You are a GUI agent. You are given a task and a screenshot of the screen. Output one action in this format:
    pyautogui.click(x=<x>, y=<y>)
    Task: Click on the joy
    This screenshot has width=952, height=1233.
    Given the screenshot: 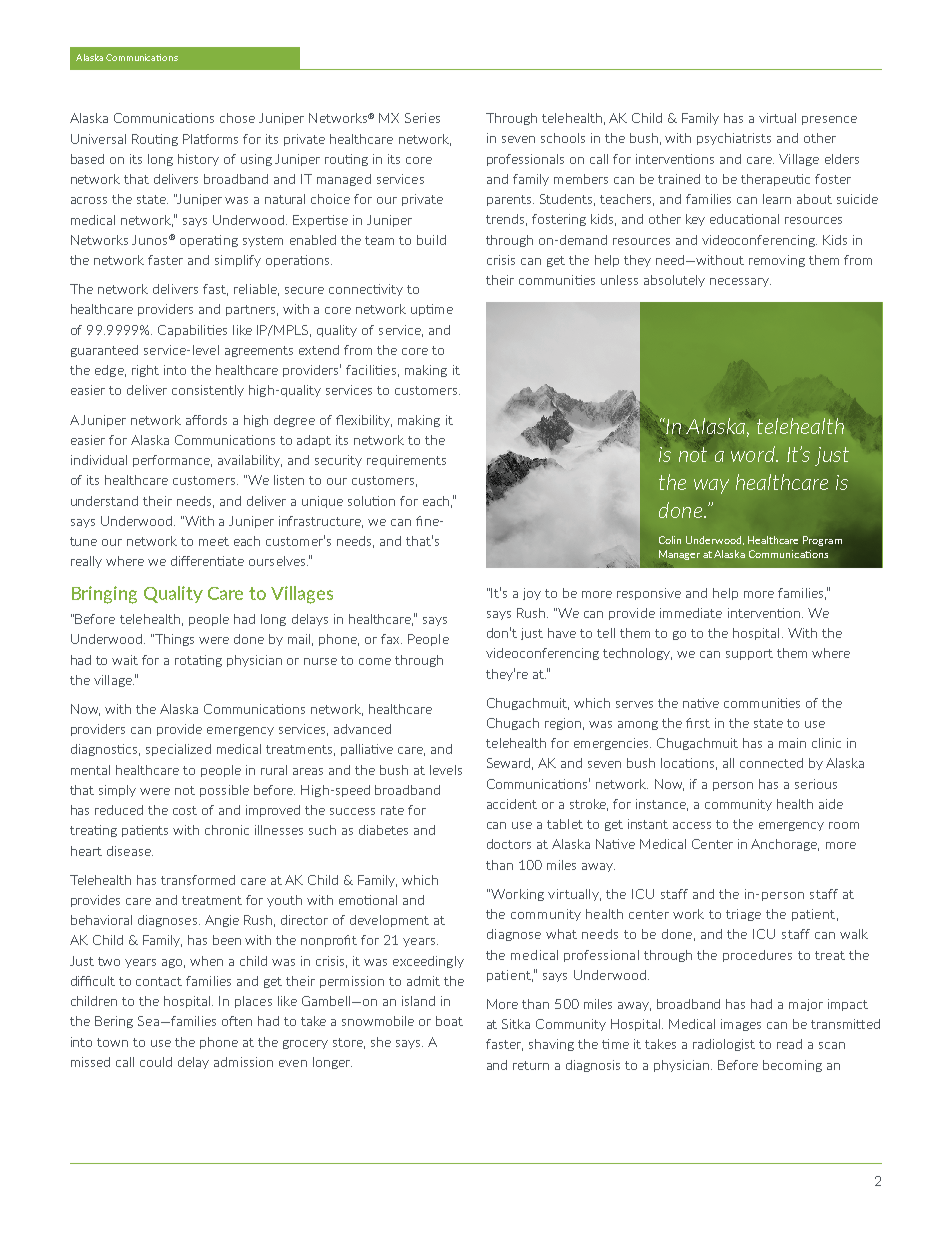 What is the action you would take?
    pyautogui.click(x=532, y=594)
